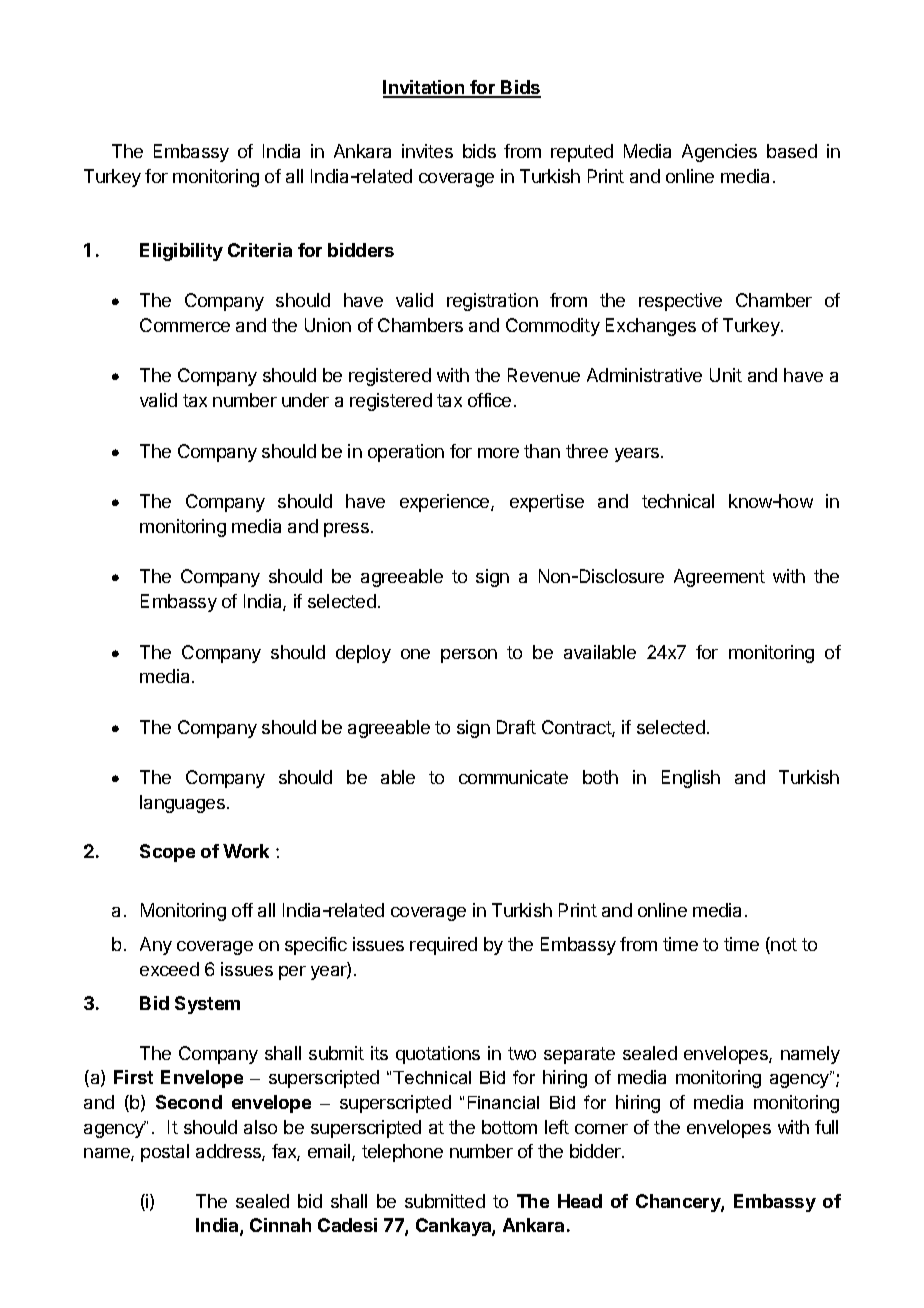 The width and height of the screenshot is (924, 1308). Describe the element at coordinates (182, 804) in the screenshot. I see `languages` at that location.
